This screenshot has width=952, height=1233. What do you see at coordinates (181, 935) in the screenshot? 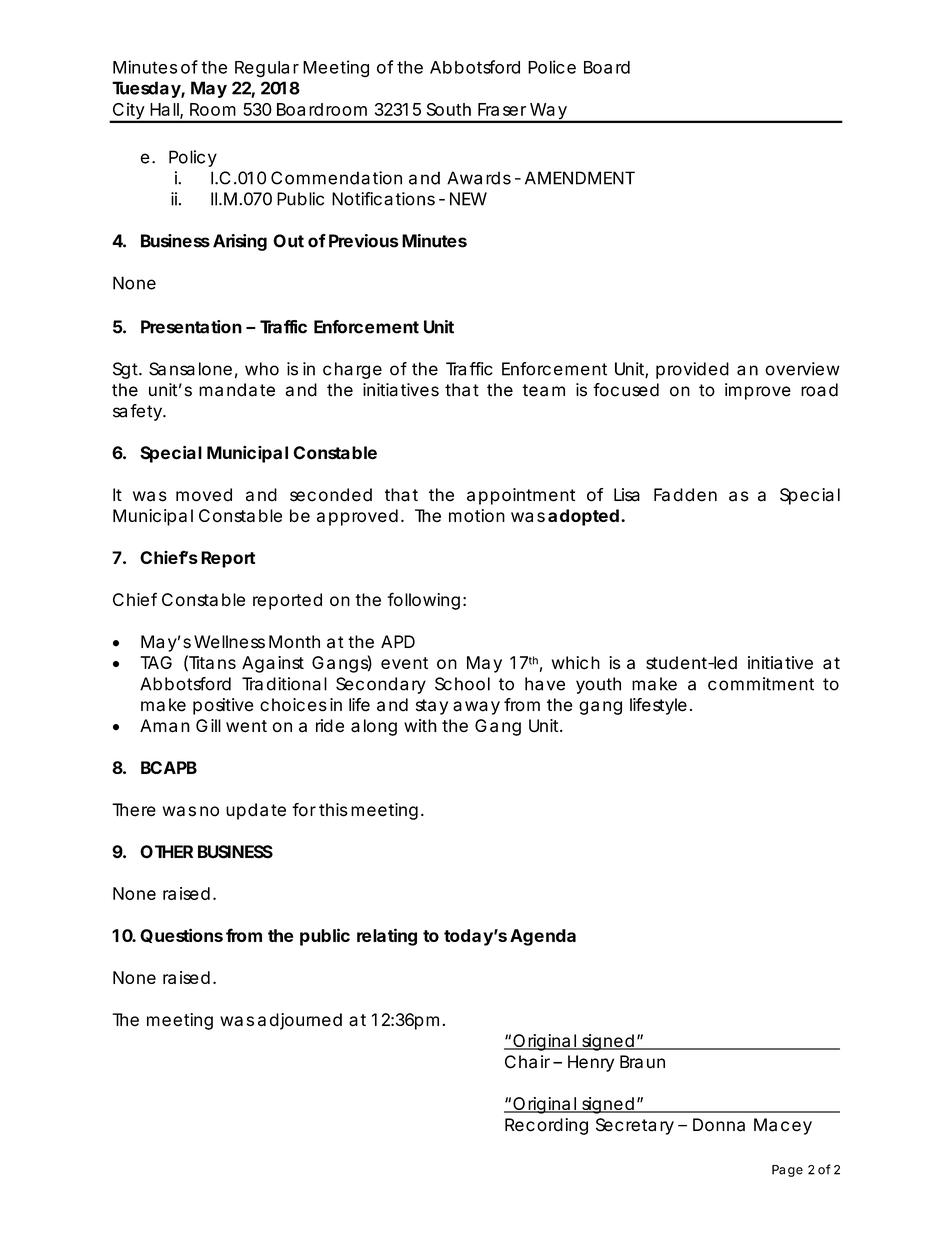
I see `Questions` at bounding box center [181, 935].
